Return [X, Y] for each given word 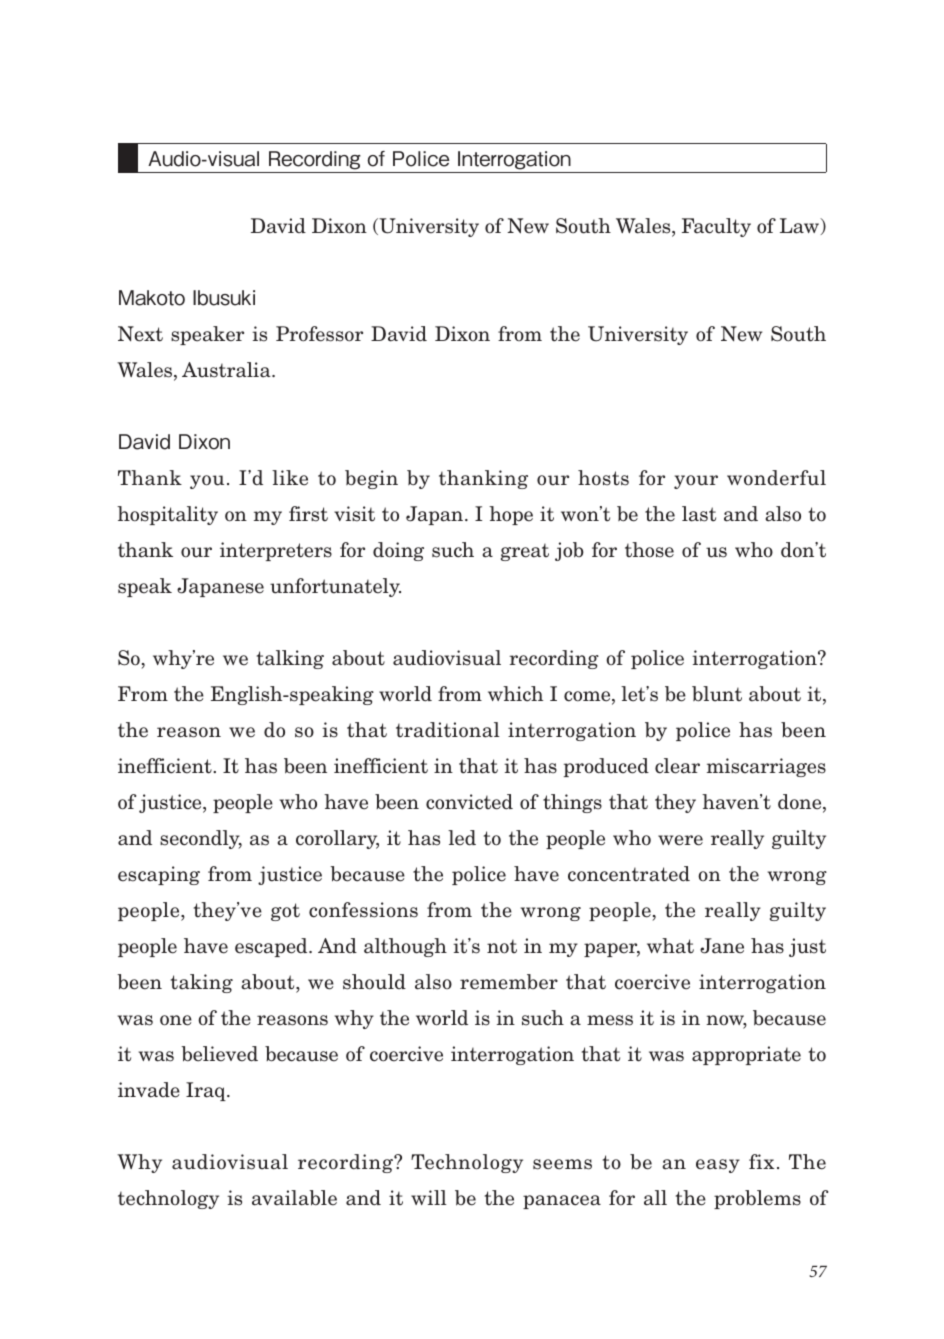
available [294, 1198]
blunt [717, 694]
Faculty [716, 227]
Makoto [152, 298]
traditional [448, 730]
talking [290, 659]
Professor [319, 334]
